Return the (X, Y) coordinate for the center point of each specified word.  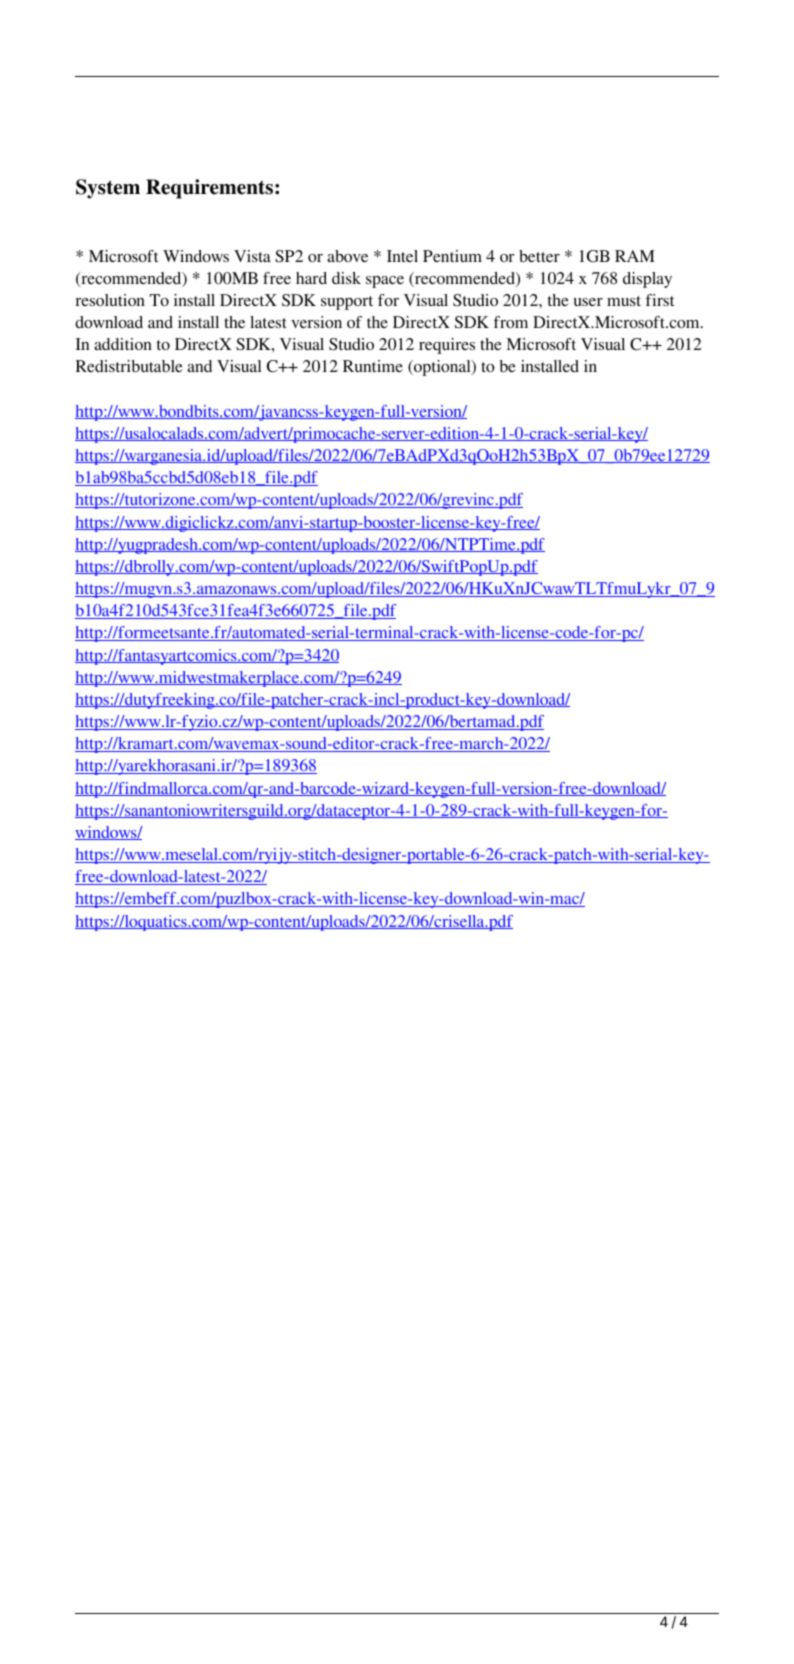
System (108, 189)
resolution (110, 300)
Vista (252, 256)
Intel (402, 256)
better (539, 256)
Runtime (373, 366)
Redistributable (129, 366)
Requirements (211, 189)
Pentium (452, 256)
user (588, 302)
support (347, 303)
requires (447, 346)
